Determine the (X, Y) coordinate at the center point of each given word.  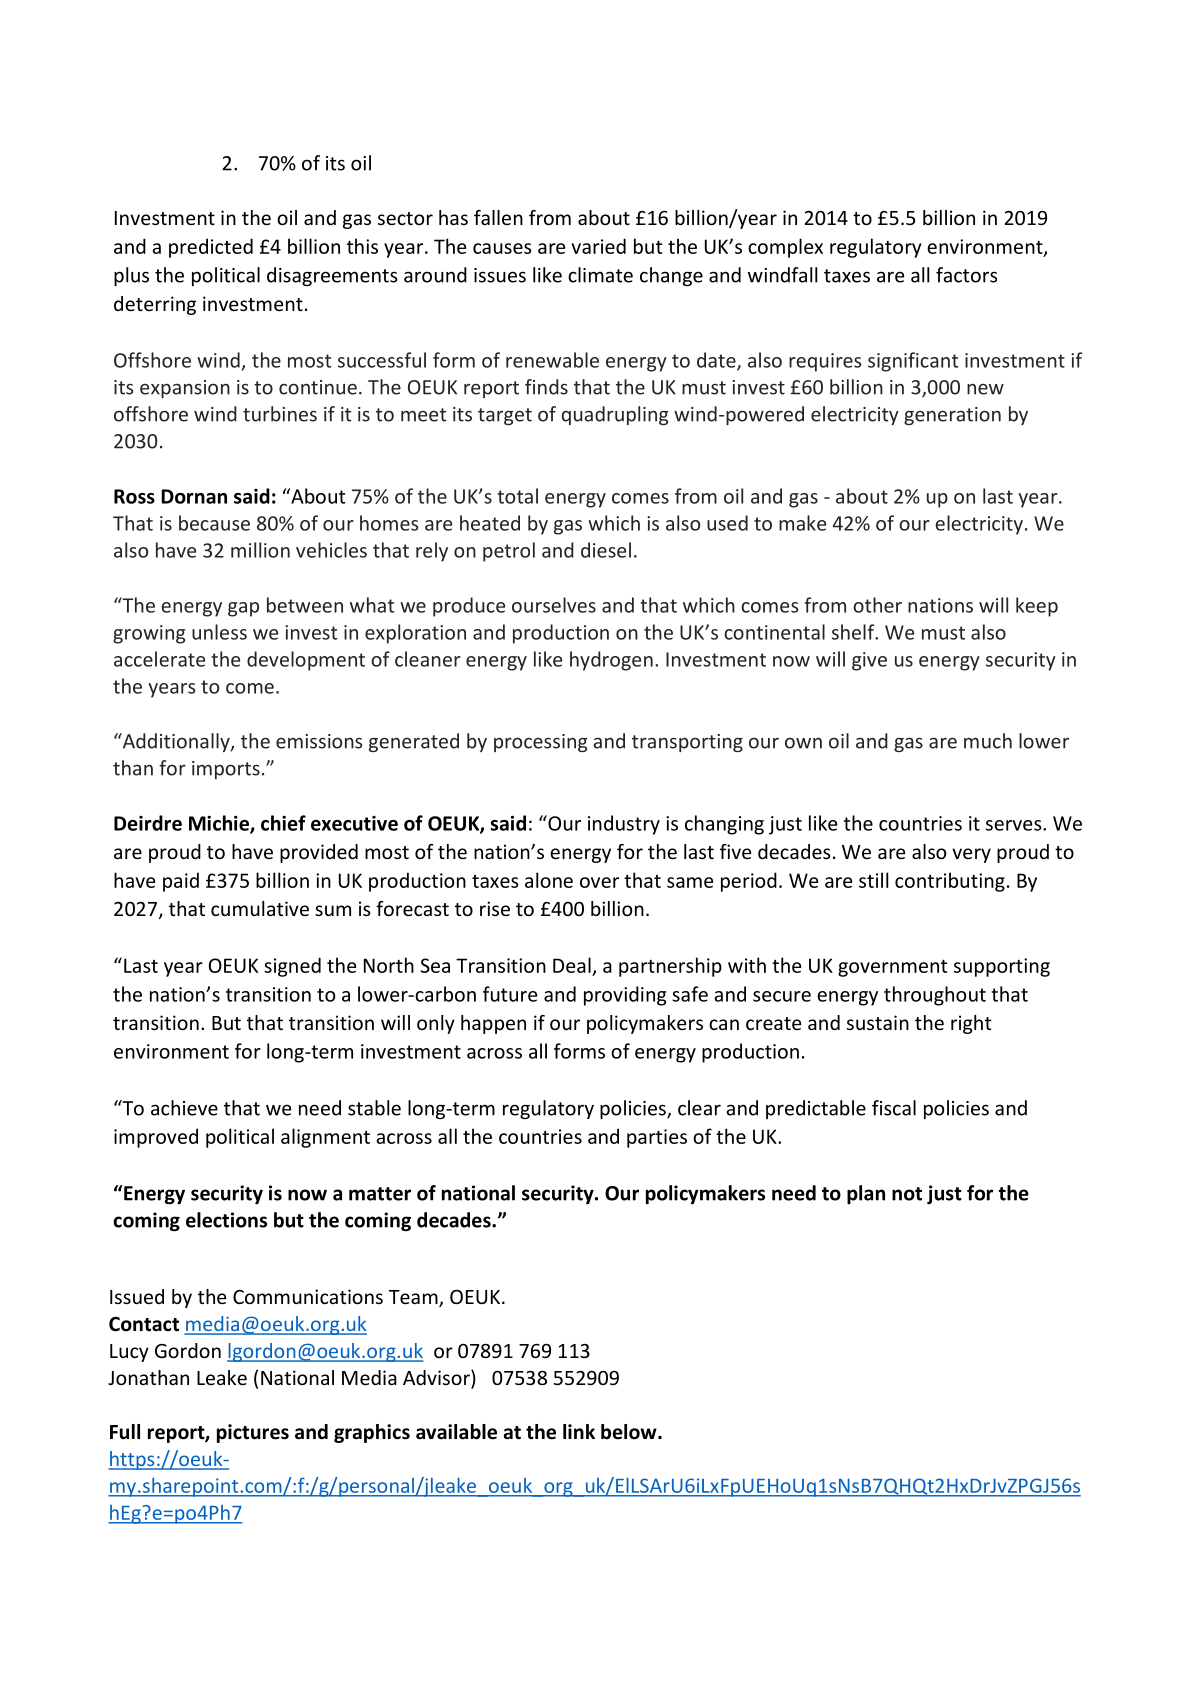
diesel (606, 550)
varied (599, 246)
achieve (184, 1108)
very (971, 855)
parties (657, 1138)
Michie (220, 824)
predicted (211, 248)
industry (624, 825)
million (260, 550)
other (877, 605)
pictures (253, 1433)
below (630, 1432)
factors (966, 275)
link (579, 1431)
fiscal (894, 1108)
